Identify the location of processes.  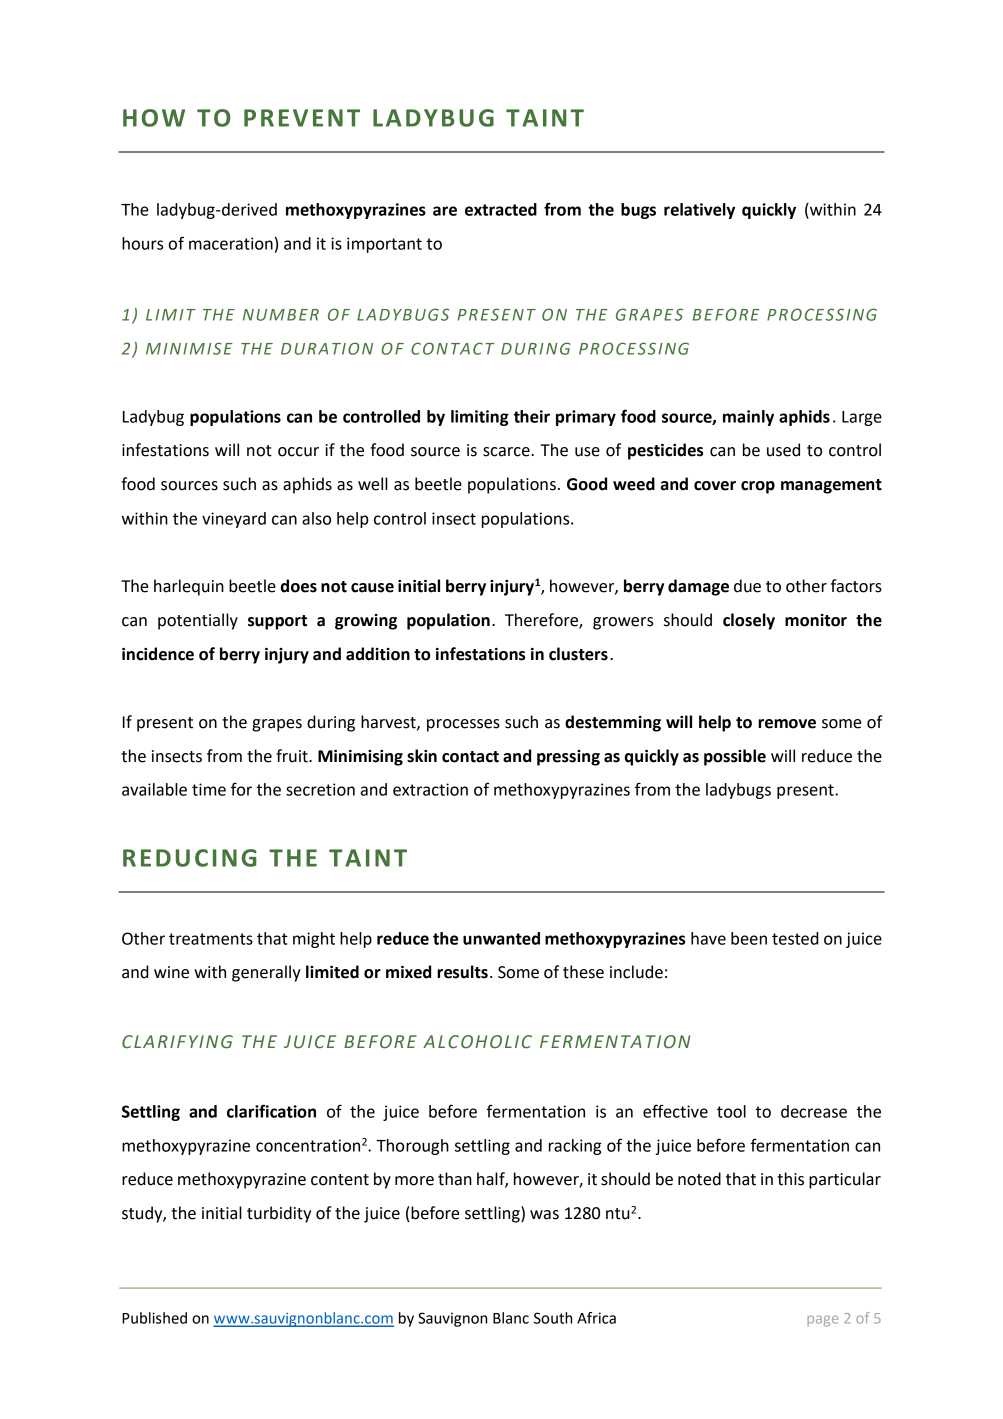
(463, 725).
